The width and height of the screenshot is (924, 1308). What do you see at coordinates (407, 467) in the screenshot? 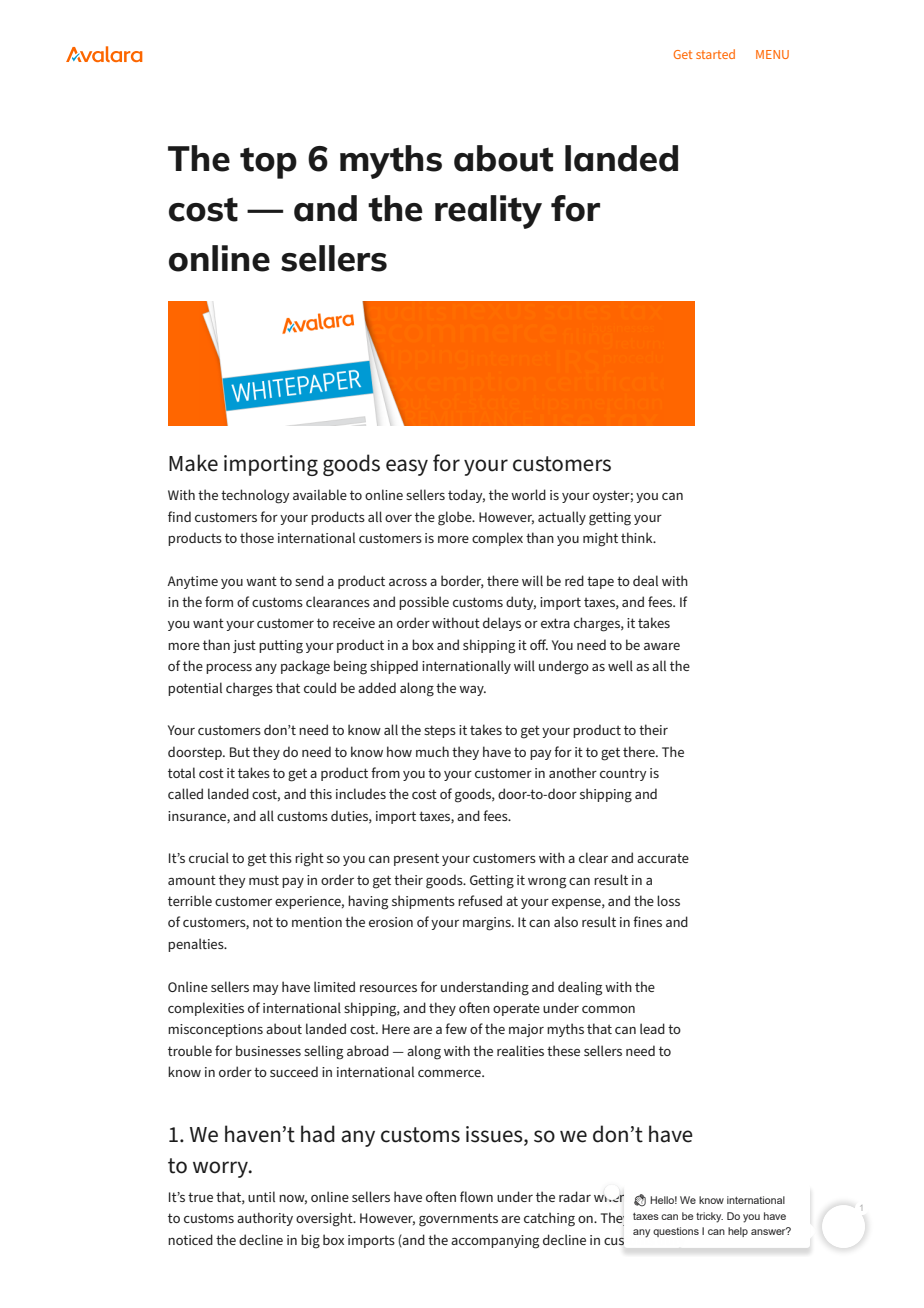
I see `easy` at bounding box center [407, 467].
